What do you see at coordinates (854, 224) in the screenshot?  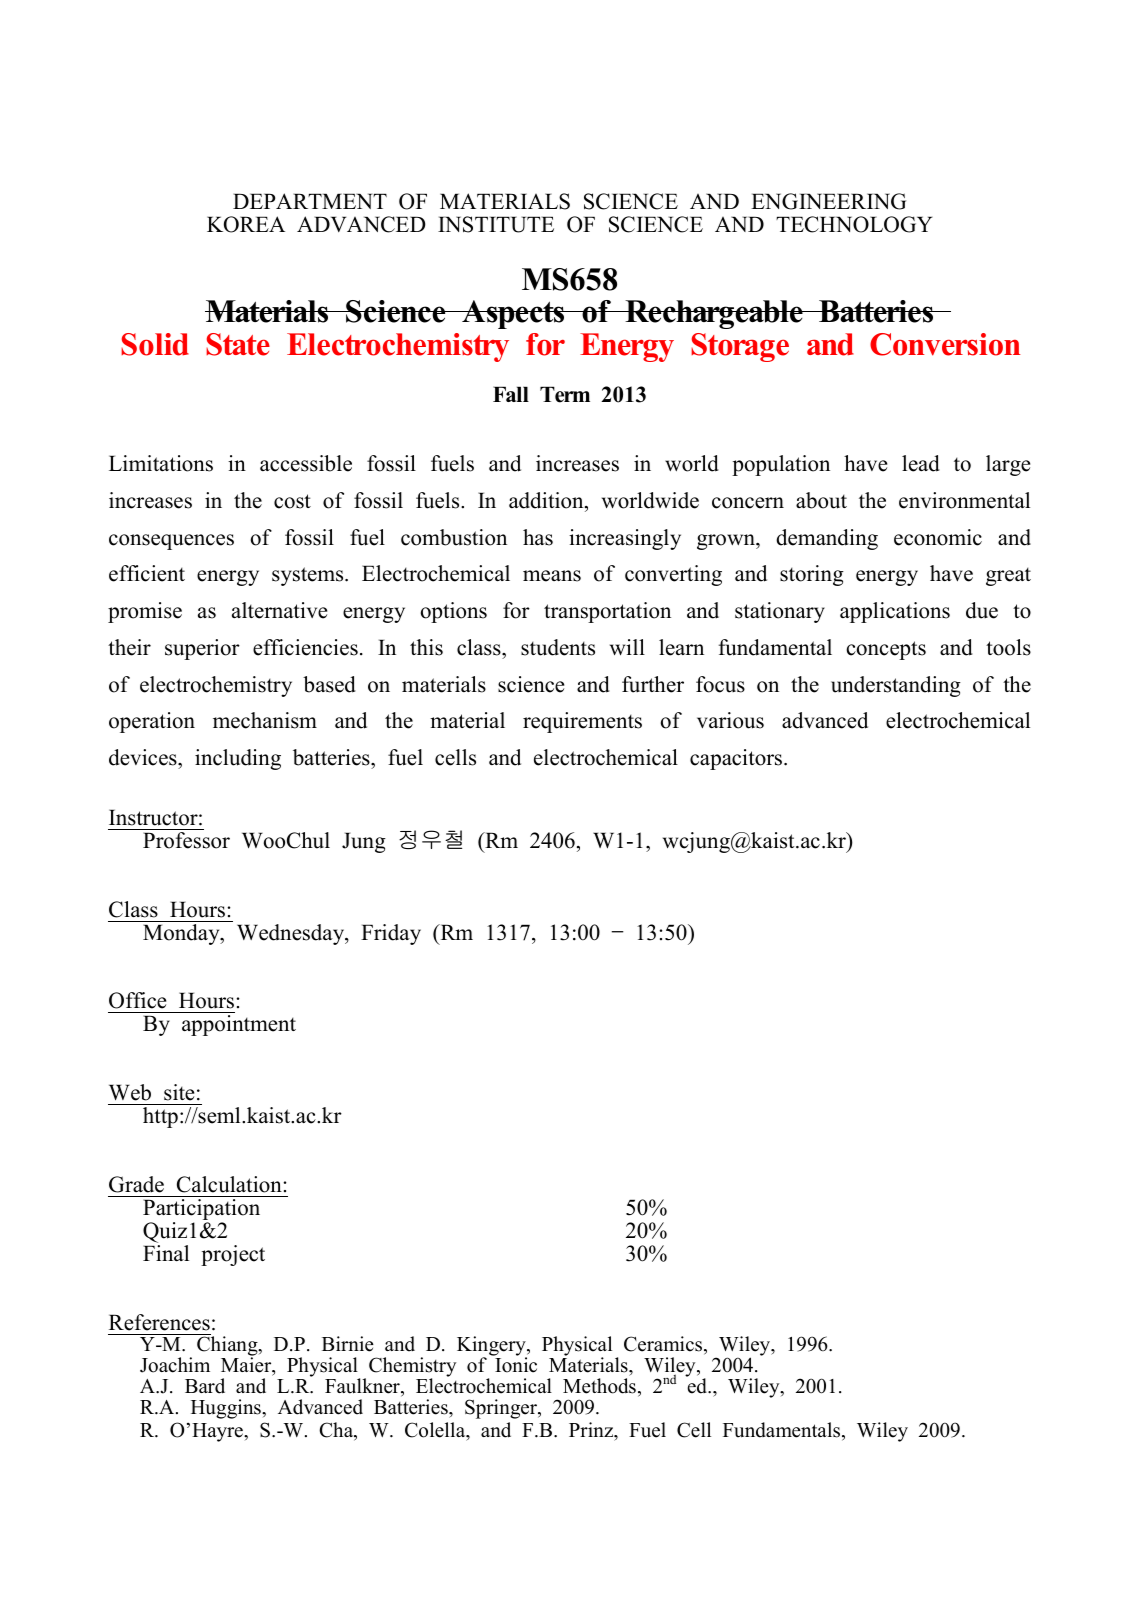 I see `TECHNOLOGY` at bounding box center [854, 224].
